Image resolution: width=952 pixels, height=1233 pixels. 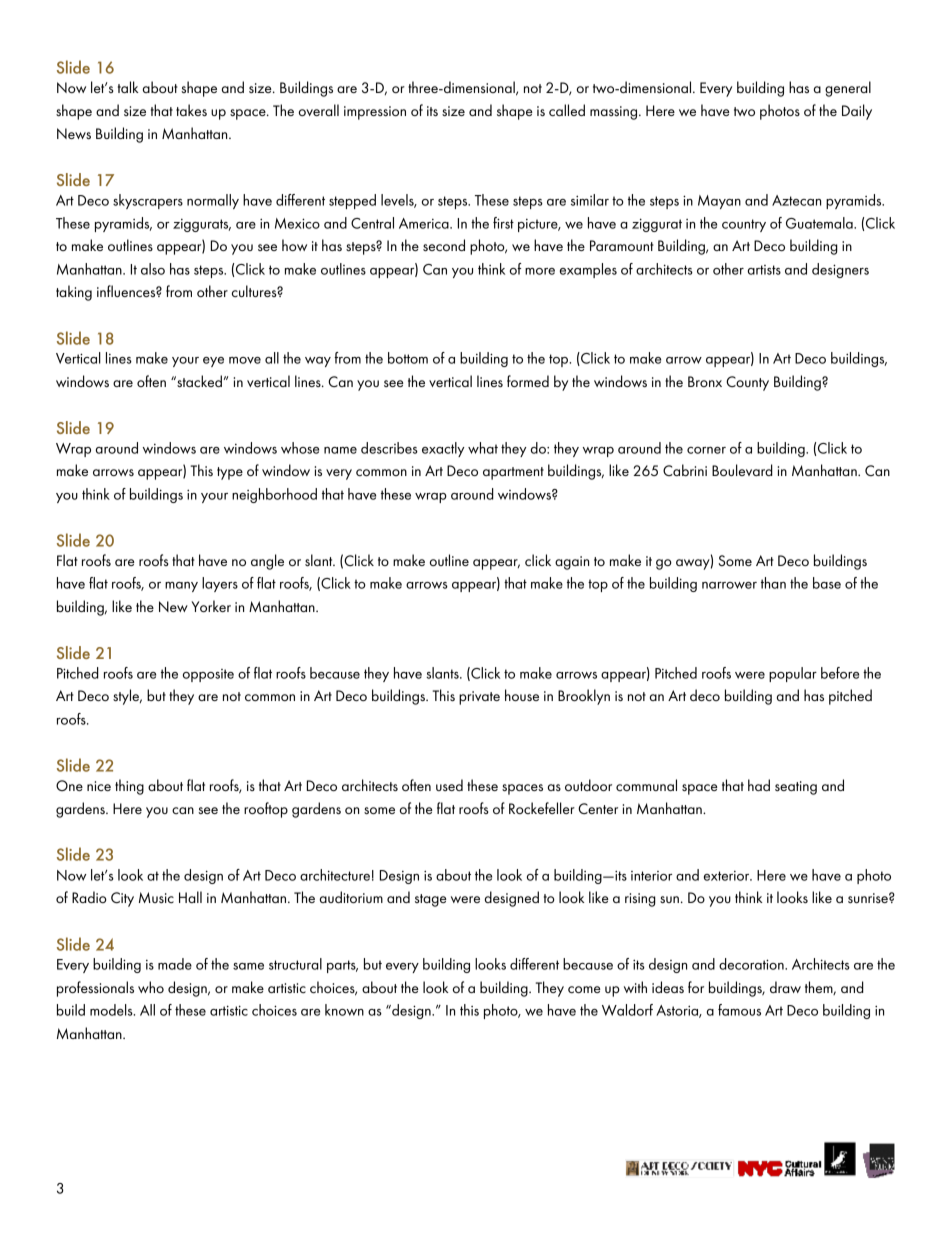 I want to click on takes, so click(x=191, y=110).
